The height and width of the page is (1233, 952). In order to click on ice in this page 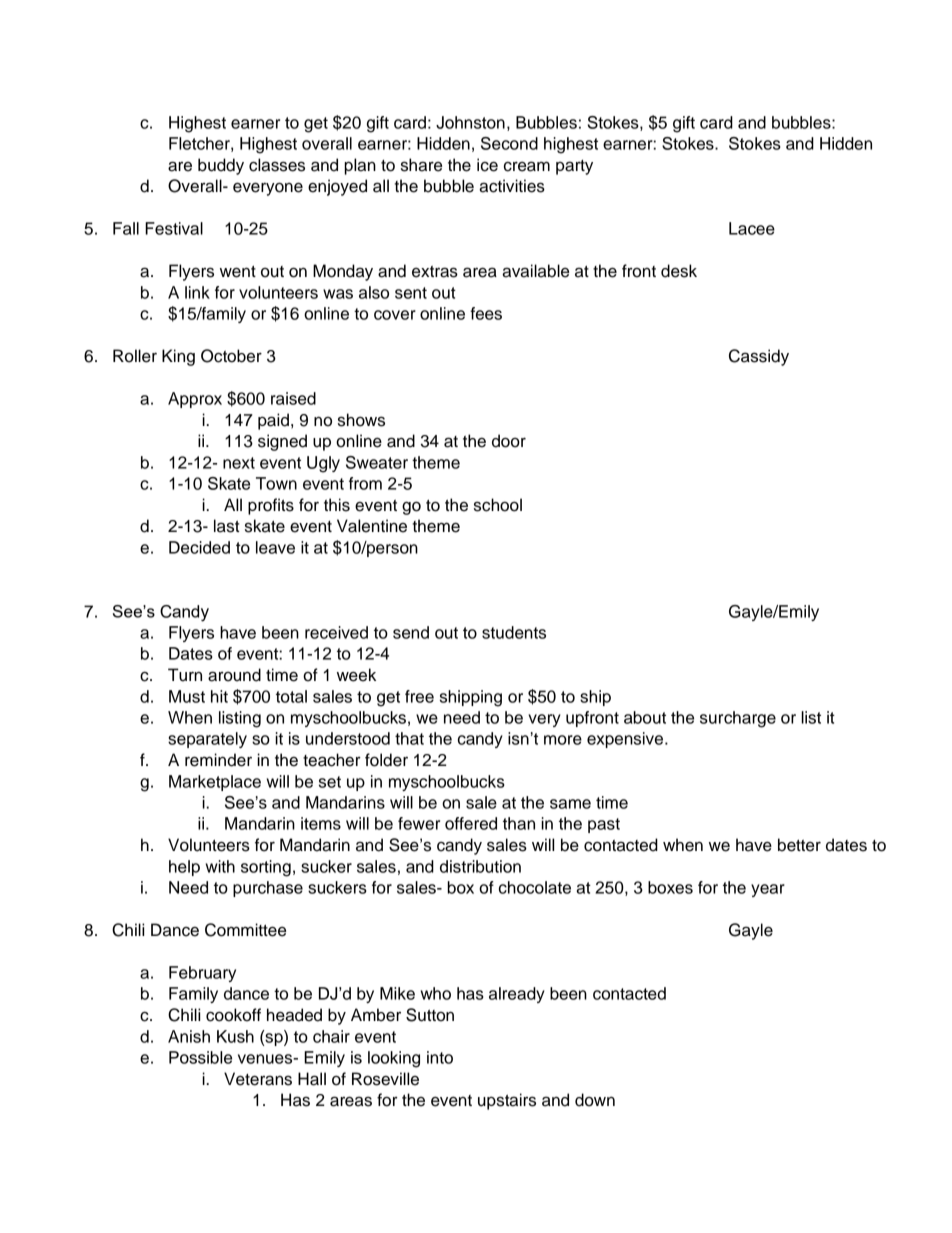, I will do `click(487, 165)`.
